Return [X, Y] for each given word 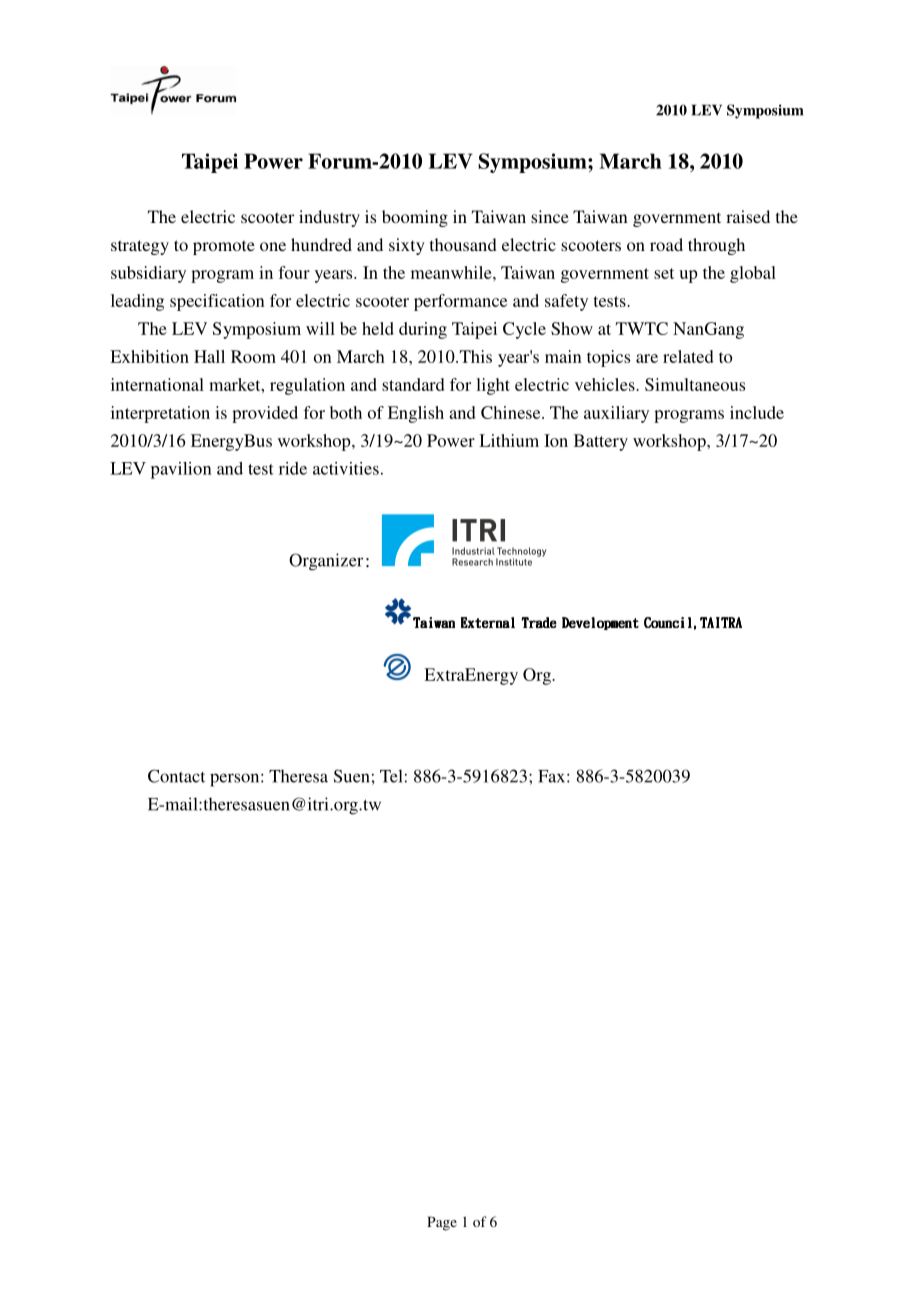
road [666, 244]
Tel [391, 776]
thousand [463, 244]
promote [224, 247]
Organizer [326, 562]
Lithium [509, 440]
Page [442, 1223]
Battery [601, 442]
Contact [176, 776]
